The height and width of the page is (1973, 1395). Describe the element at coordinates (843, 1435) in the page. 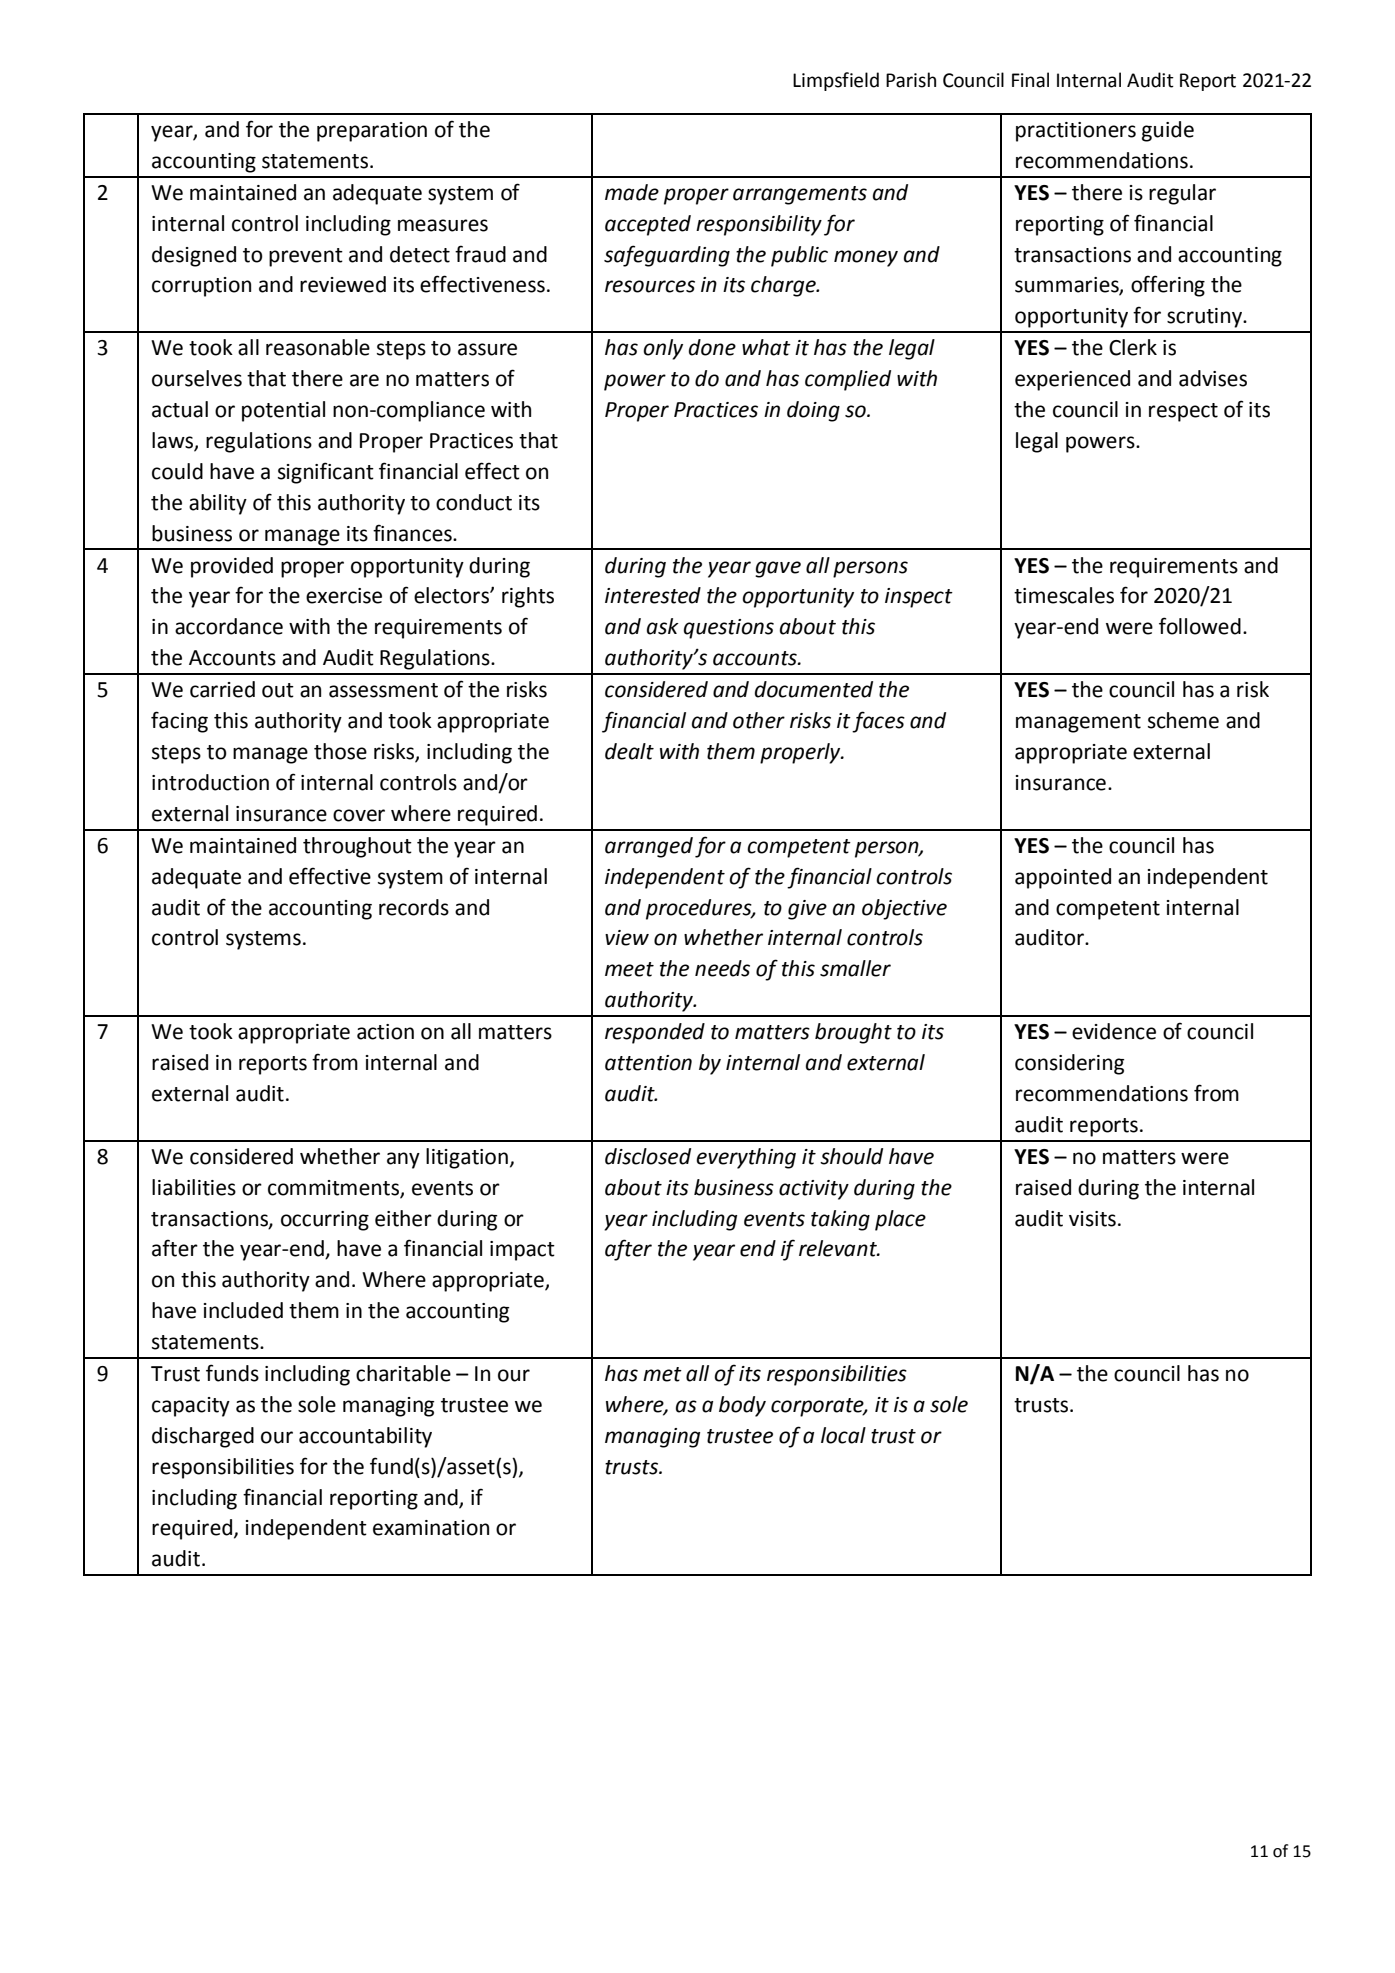

I see `local` at that location.
